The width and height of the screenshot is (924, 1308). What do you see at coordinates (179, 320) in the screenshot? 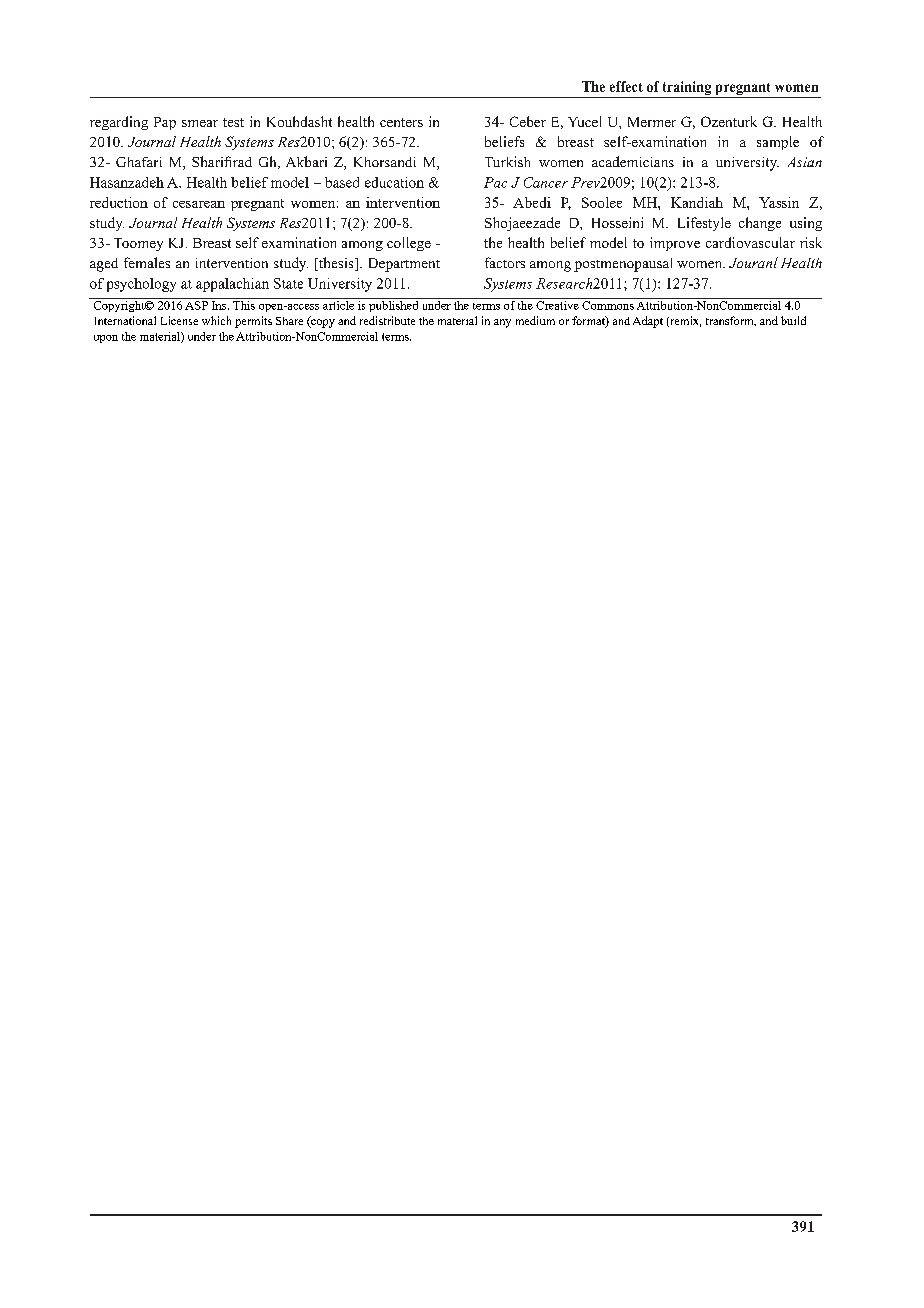
I see `License` at bounding box center [179, 320].
